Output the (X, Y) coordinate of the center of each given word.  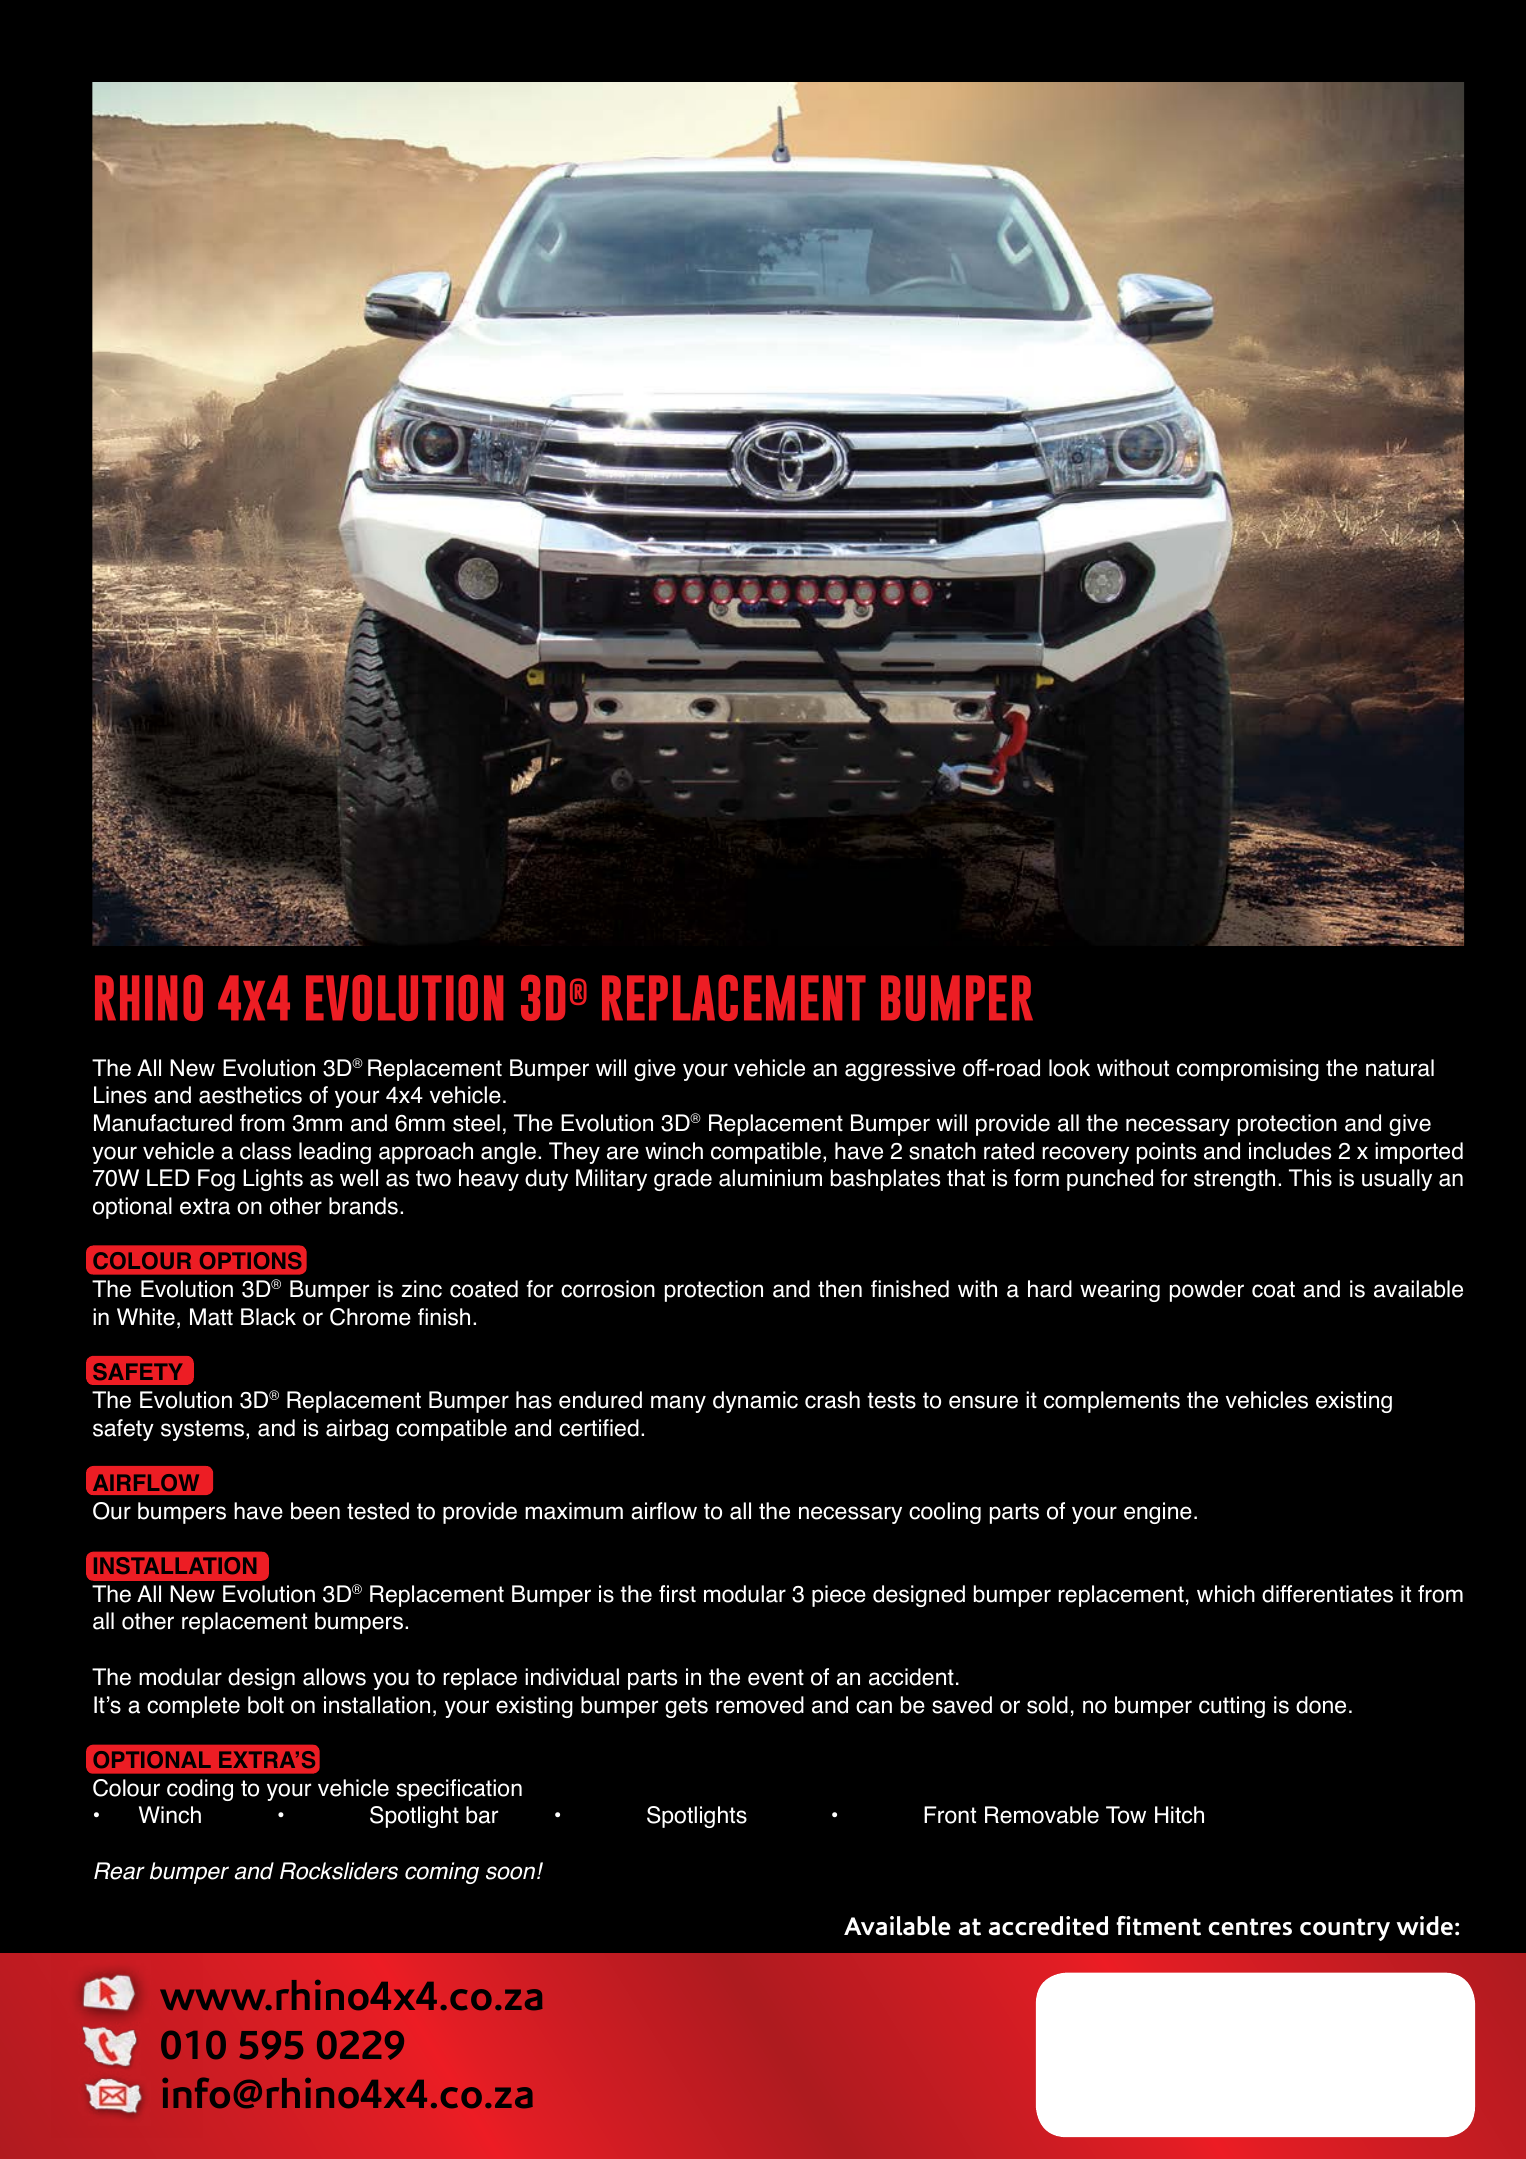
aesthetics (250, 1095)
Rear (119, 1871)
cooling (945, 1513)
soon (512, 1873)
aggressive (900, 1070)
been (315, 1511)
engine (1158, 1513)
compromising (1248, 1070)
